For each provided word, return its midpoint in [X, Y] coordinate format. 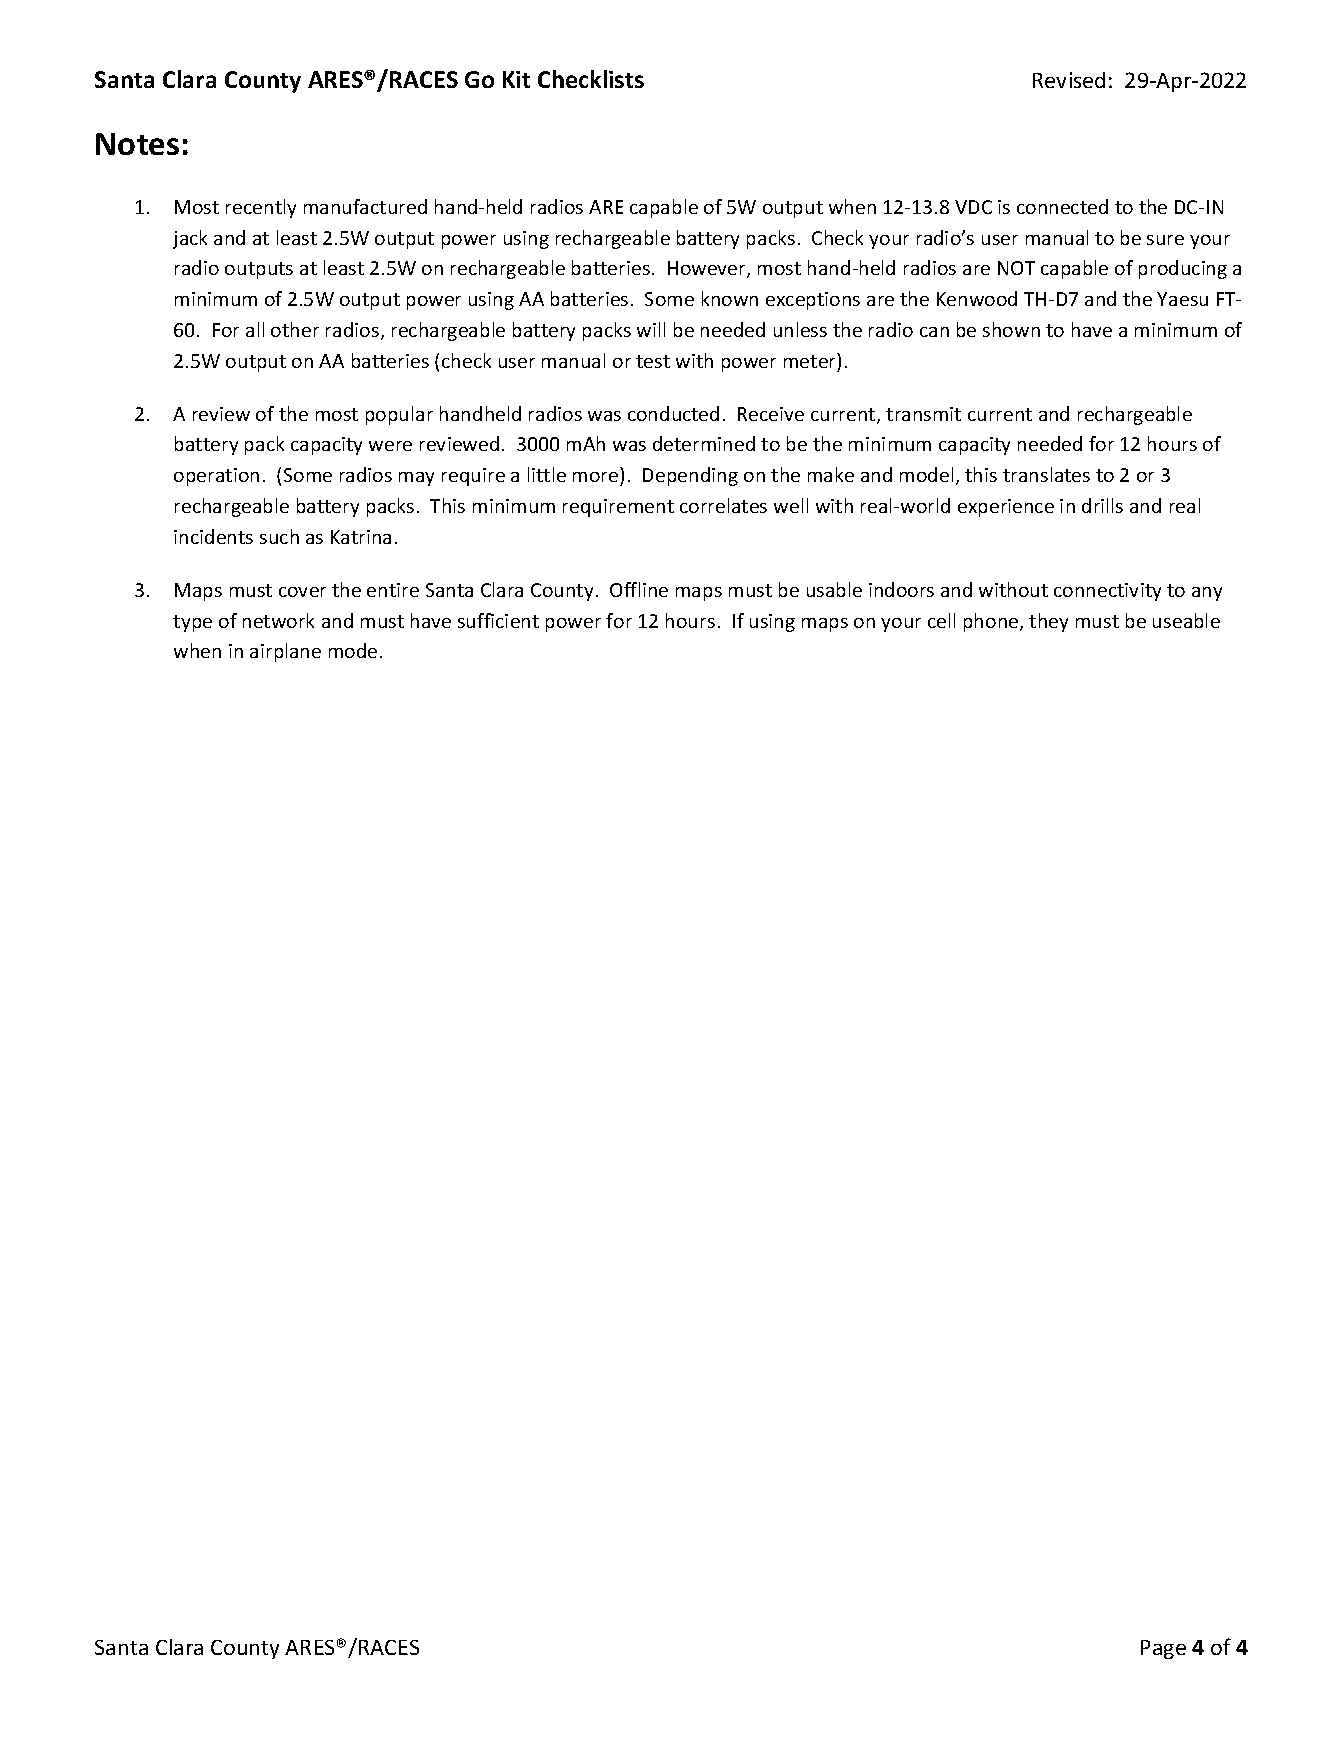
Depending [690, 476]
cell [941, 620]
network [278, 620]
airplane [285, 652]
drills [1102, 505]
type [192, 623]
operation [216, 477]
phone [992, 622]
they [1048, 622]
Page [1163, 1649]
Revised [1069, 80]
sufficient [498, 620]
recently [261, 208]
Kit [516, 79]
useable [1186, 620]
